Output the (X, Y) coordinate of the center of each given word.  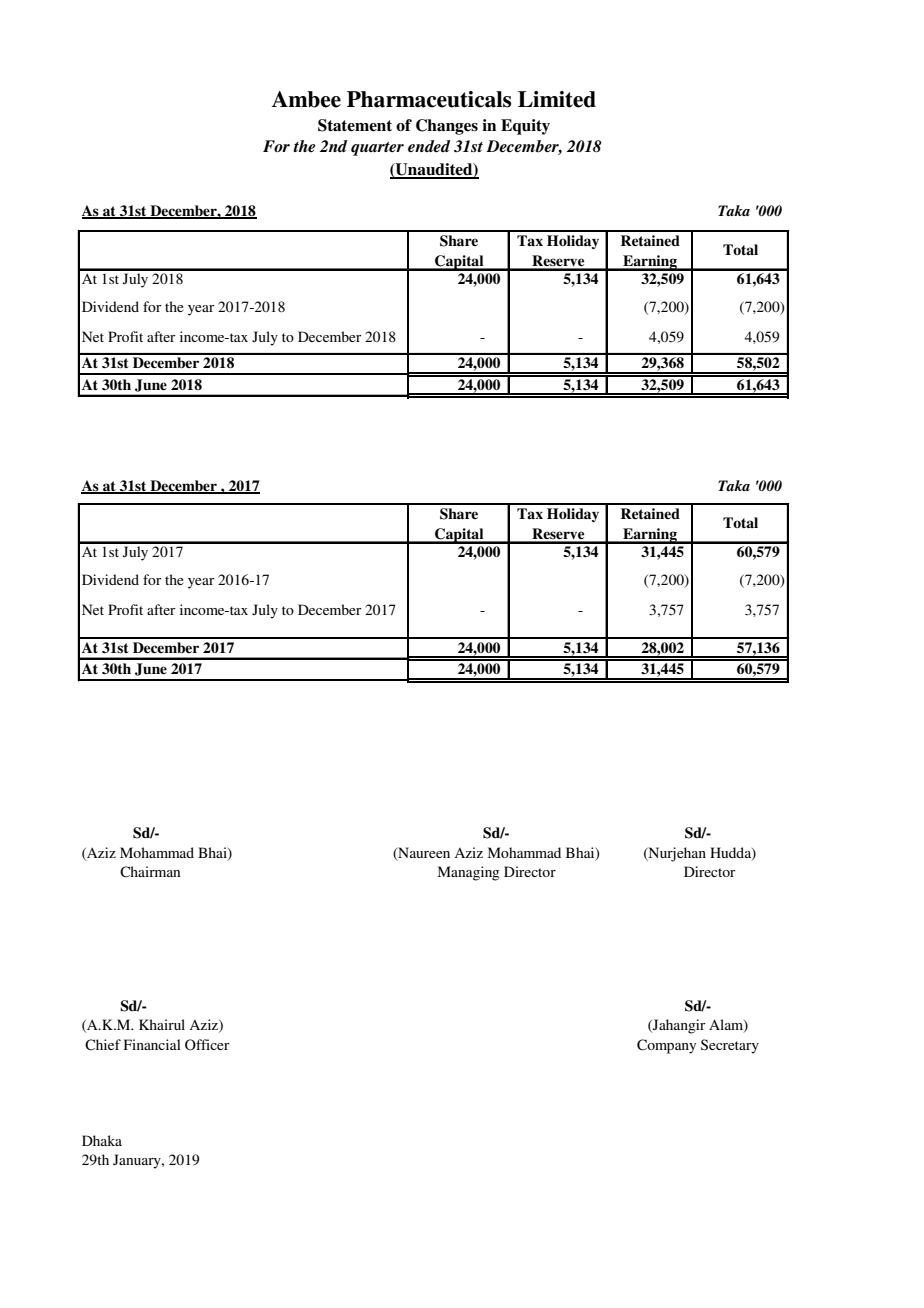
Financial (152, 1044)
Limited (557, 99)
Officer (207, 1045)
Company (666, 1046)
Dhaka (102, 1140)
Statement (355, 125)
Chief (103, 1045)
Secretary (730, 1046)
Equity (525, 127)
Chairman (150, 872)
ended (429, 146)
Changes (447, 127)
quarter (377, 149)
